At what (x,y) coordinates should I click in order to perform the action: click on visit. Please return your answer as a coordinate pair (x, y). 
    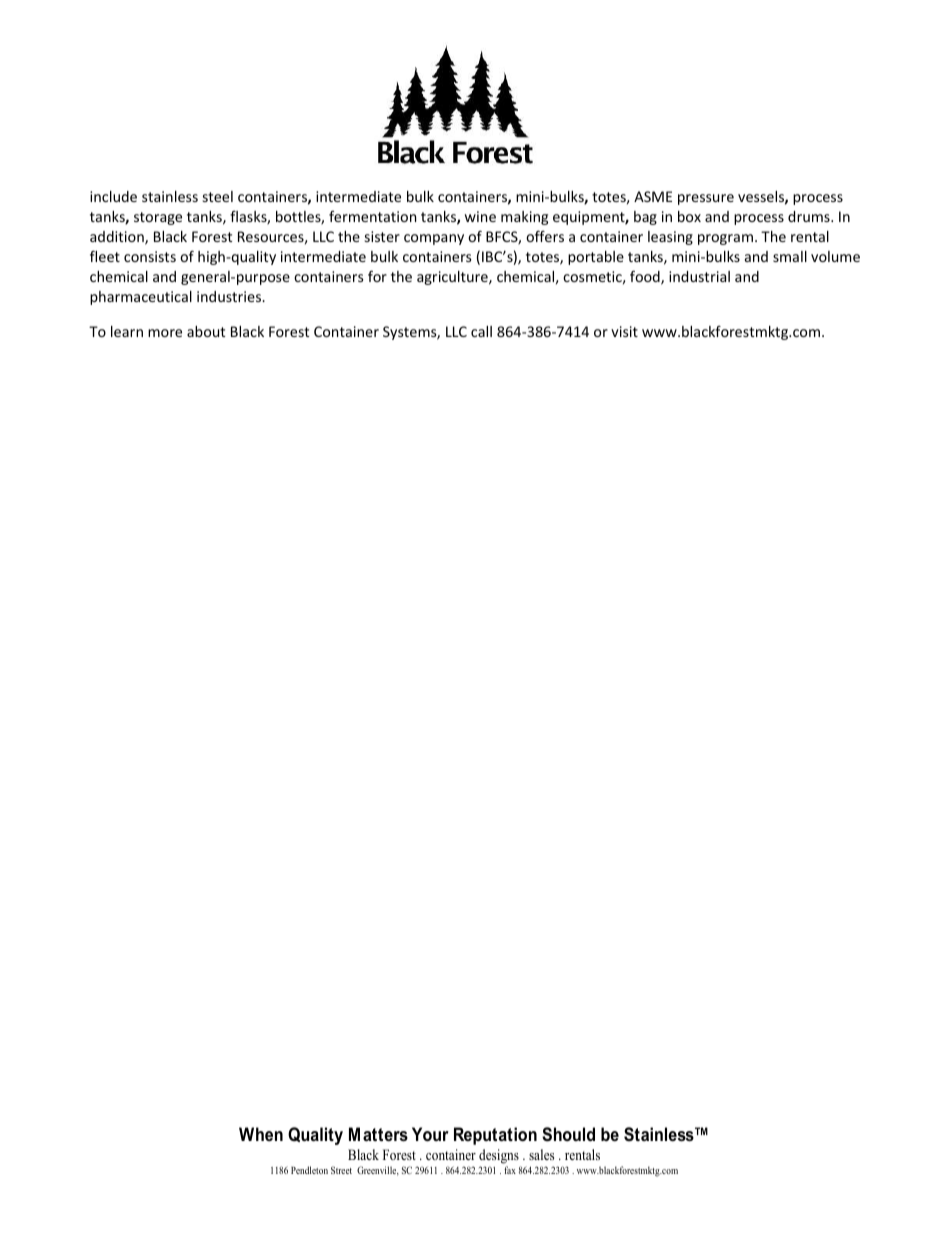
    Looking at the image, I should click on (624, 331).
